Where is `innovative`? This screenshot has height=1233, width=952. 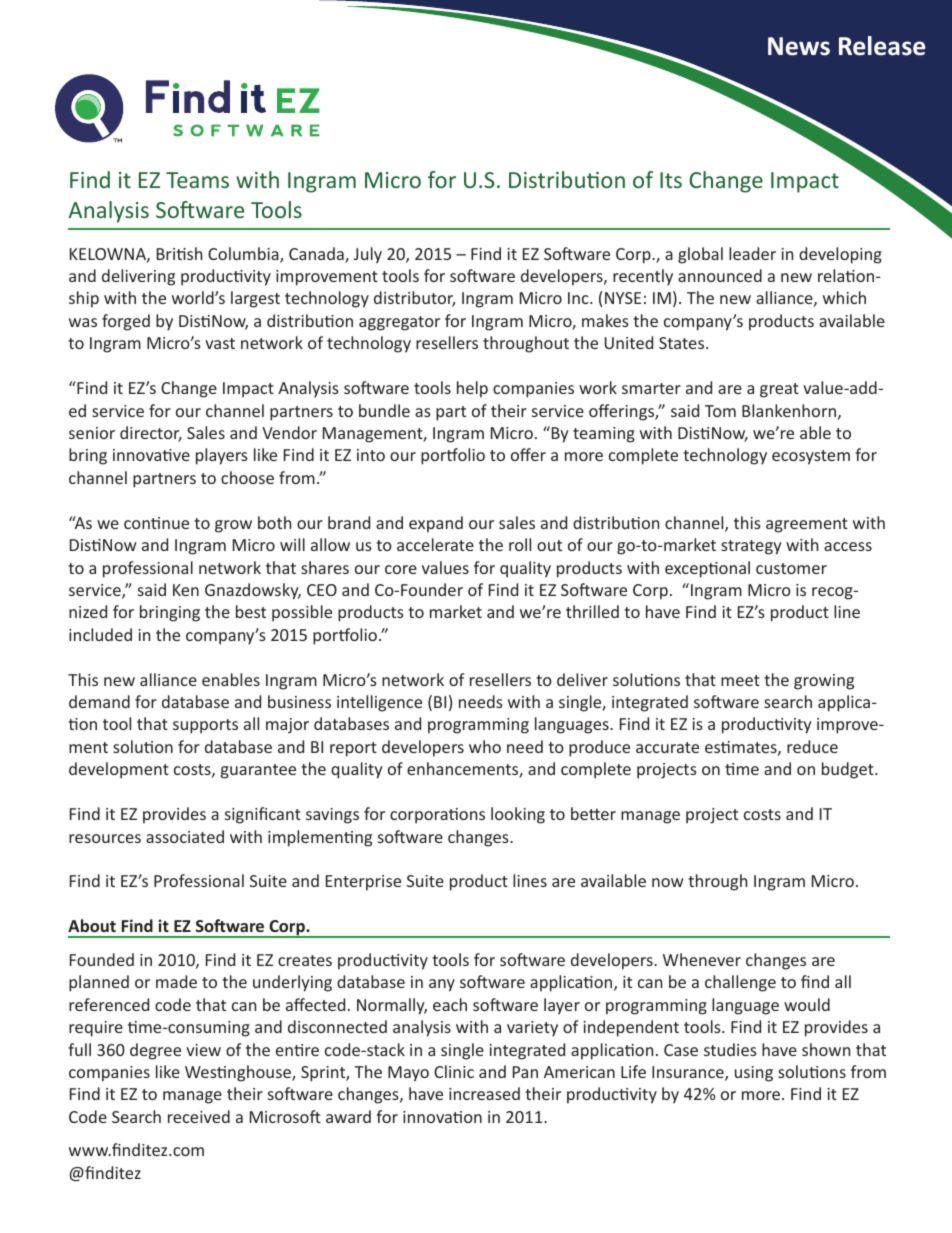 innovative is located at coordinates (151, 455).
